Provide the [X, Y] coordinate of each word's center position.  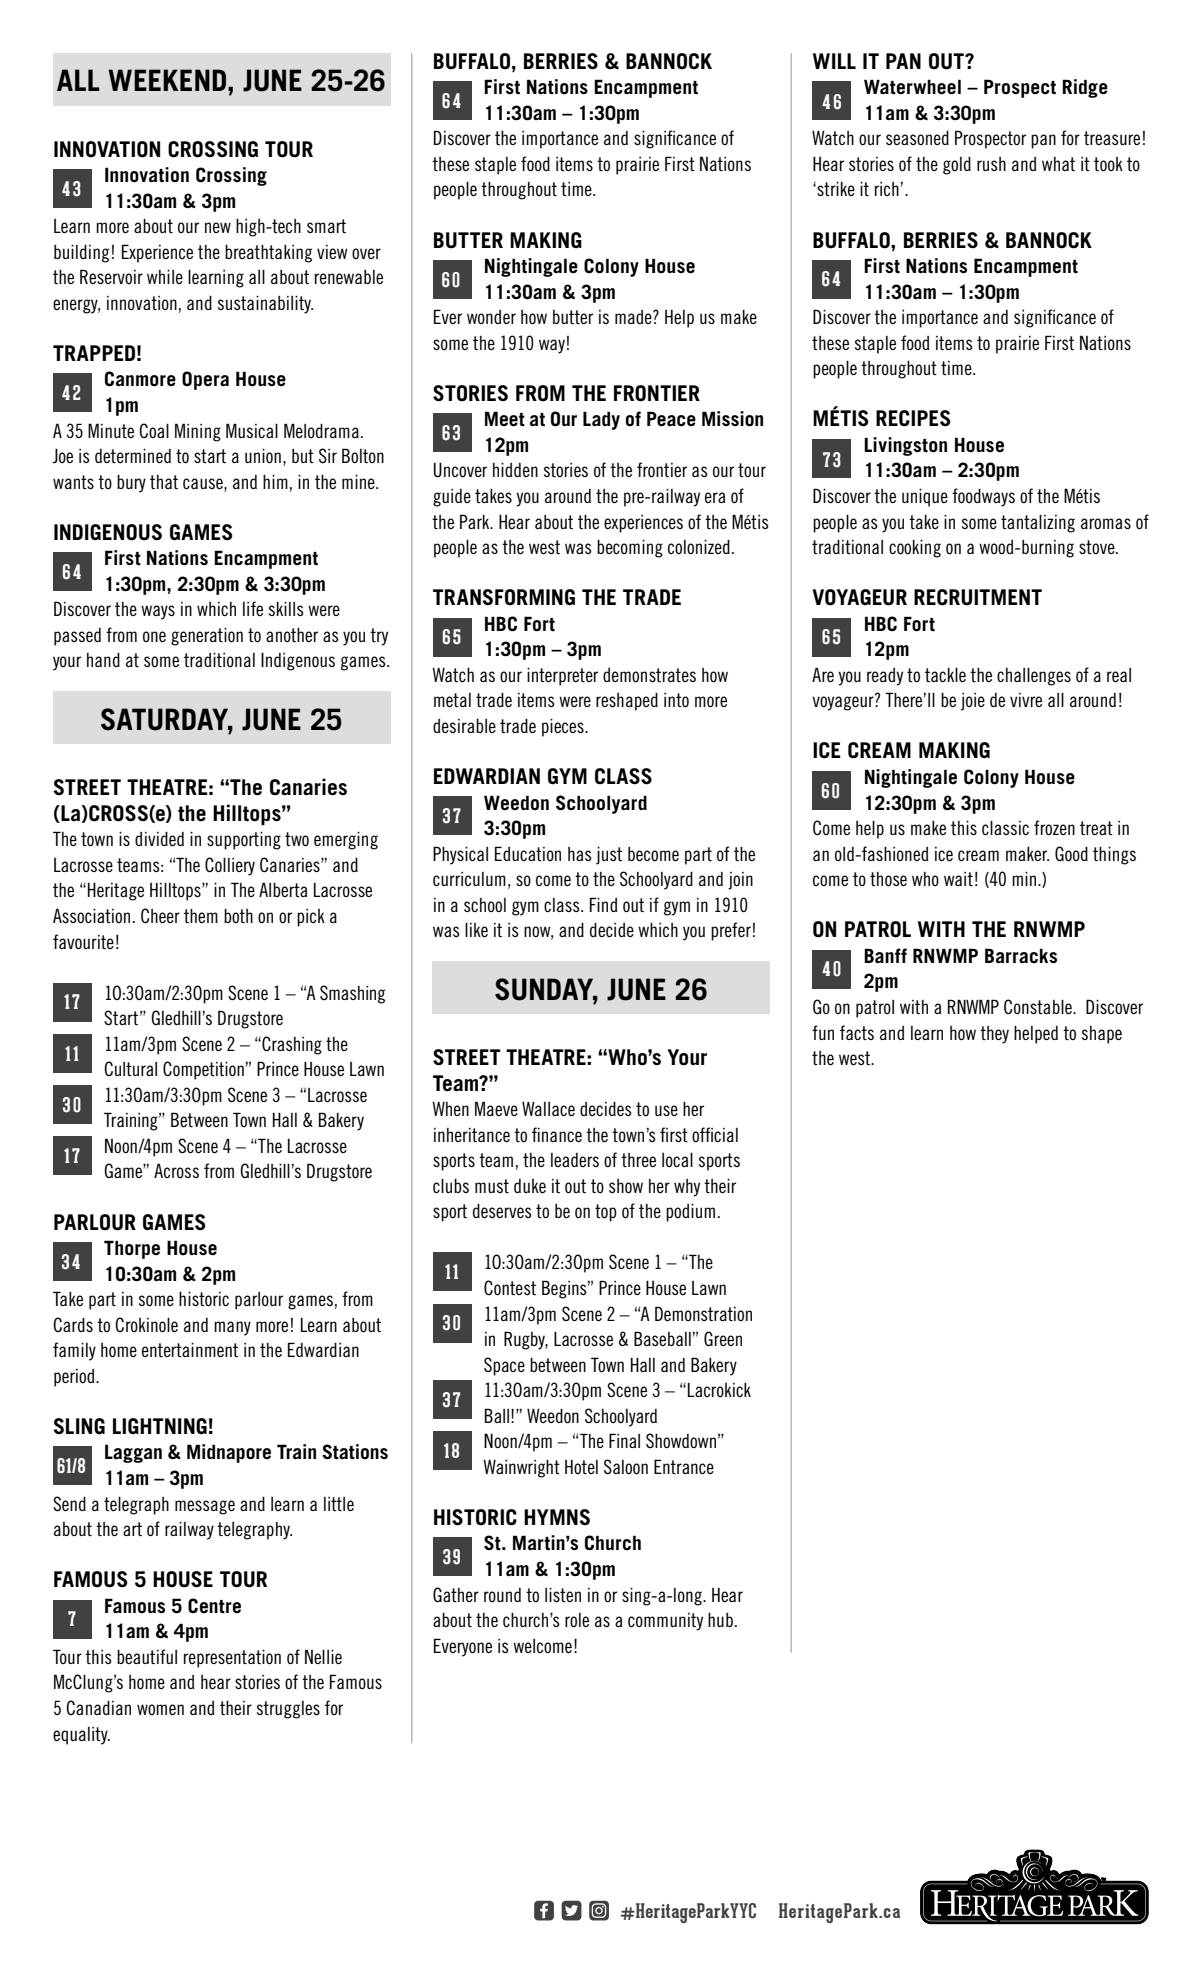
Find [603, 904]
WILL [834, 61]
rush [991, 164]
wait [958, 879]
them [201, 916]
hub [720, 1620]
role [577, 1620]
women [160, 1709]
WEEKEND [167, 80]
